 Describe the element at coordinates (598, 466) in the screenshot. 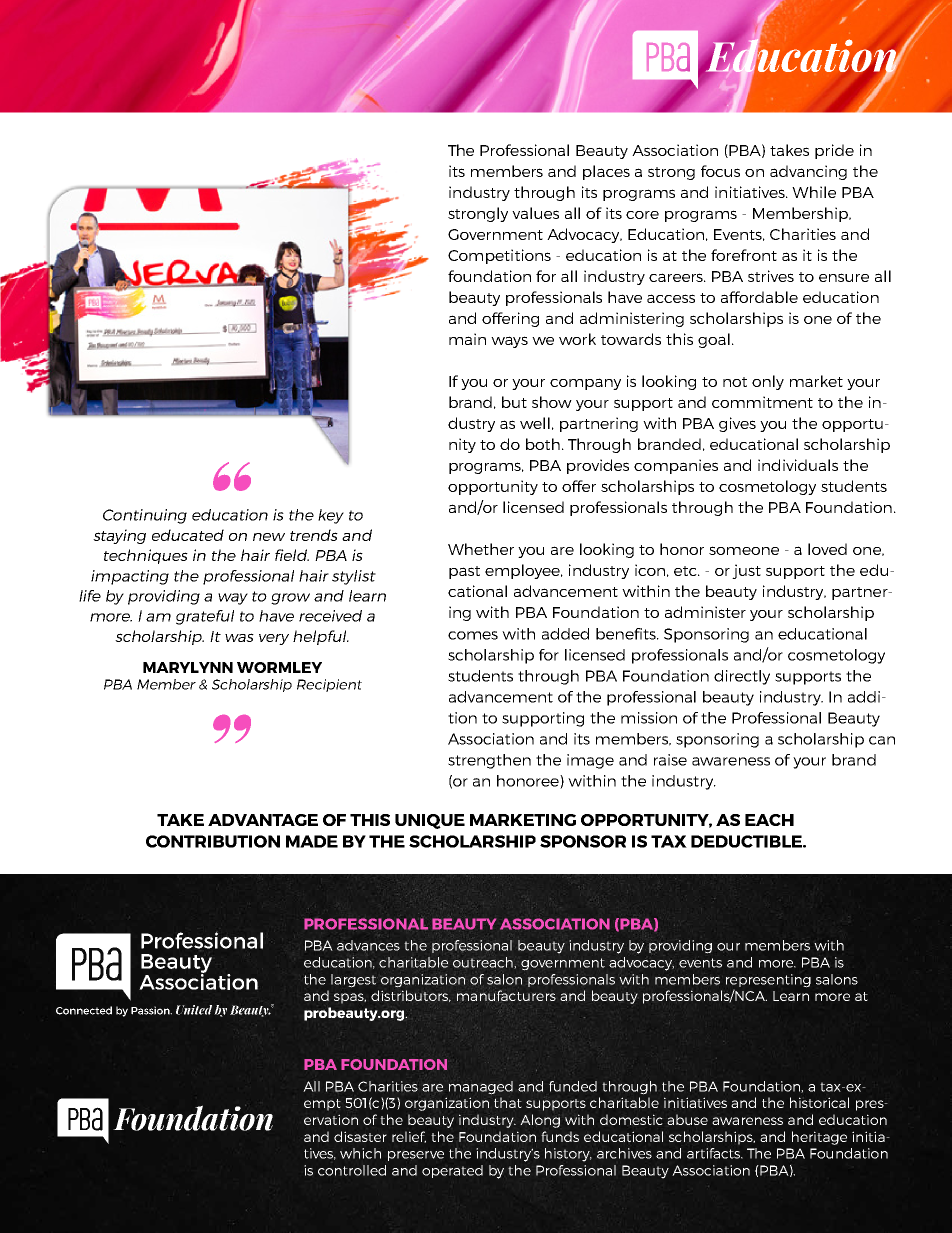

I see `provides` at that location.
